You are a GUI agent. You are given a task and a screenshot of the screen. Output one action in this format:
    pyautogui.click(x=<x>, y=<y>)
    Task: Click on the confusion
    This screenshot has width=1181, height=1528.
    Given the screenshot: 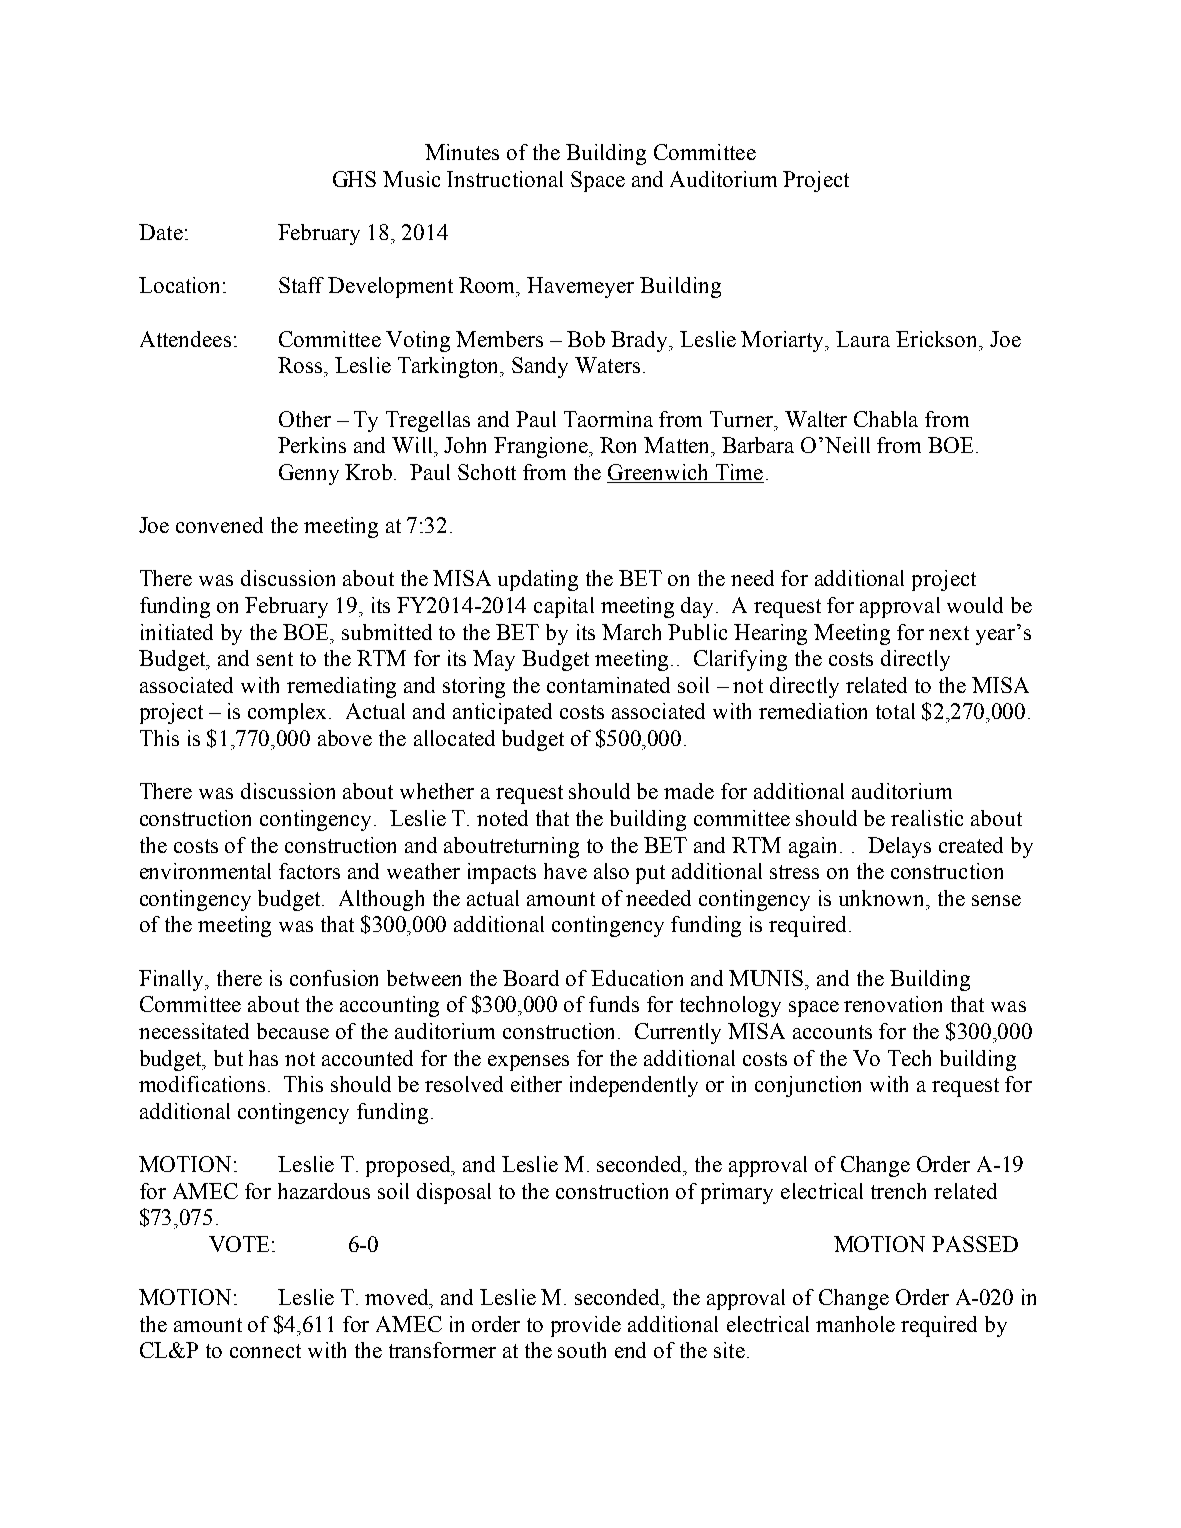 What is the action you would take?
    pyautogui.click(x=334, y=978)
